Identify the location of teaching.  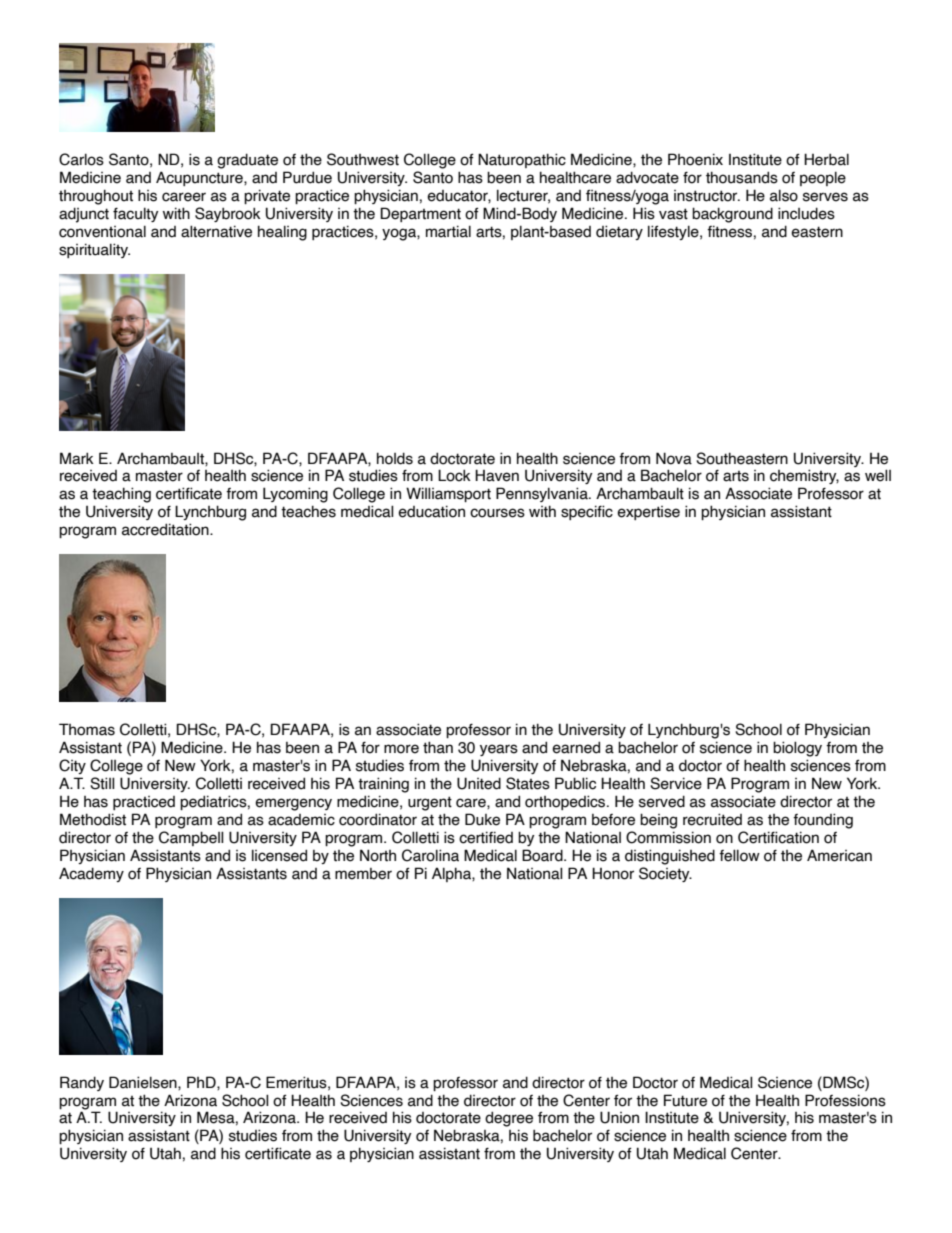
(121, 495).
